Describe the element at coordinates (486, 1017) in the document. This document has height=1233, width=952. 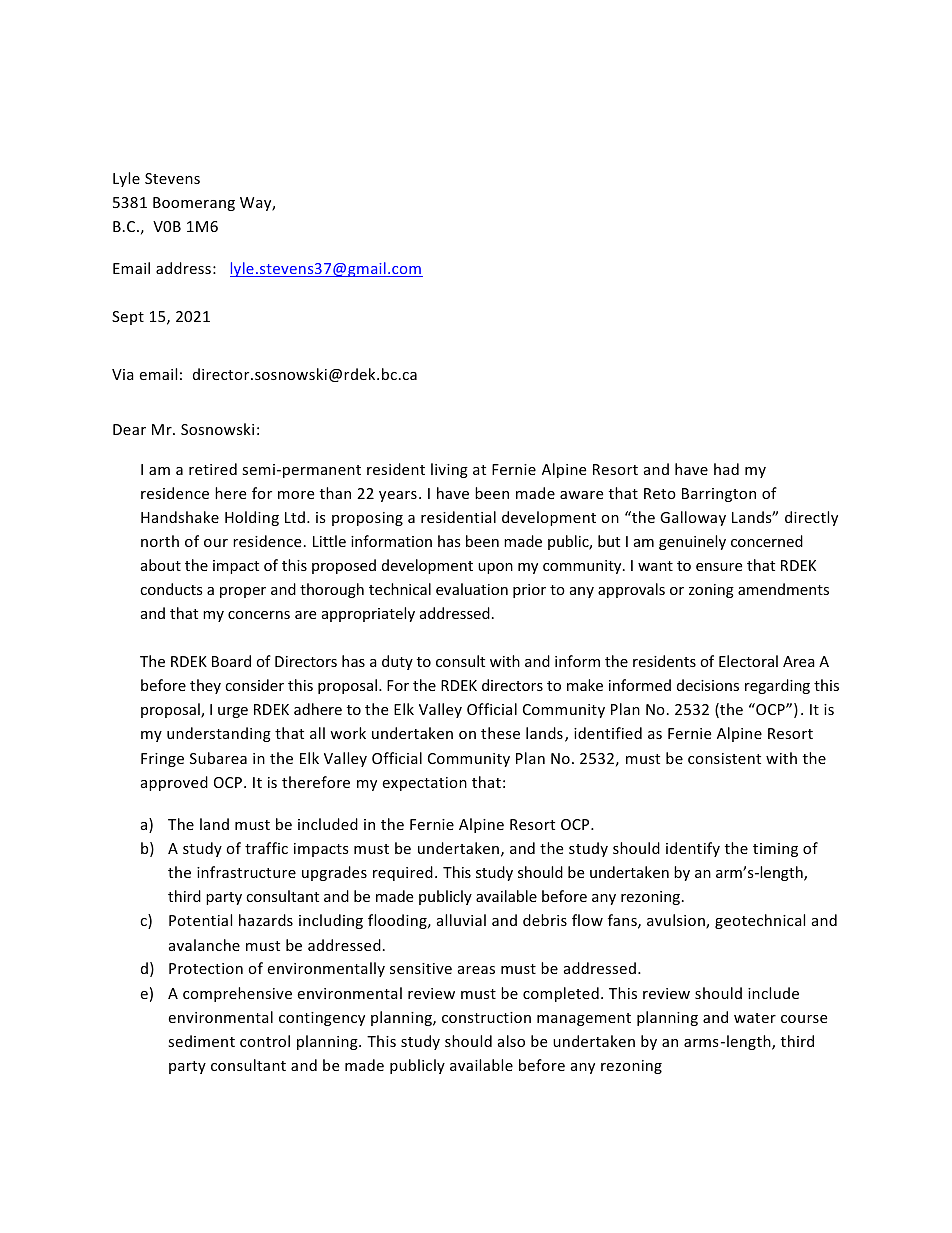
I see `construction` at that location.
